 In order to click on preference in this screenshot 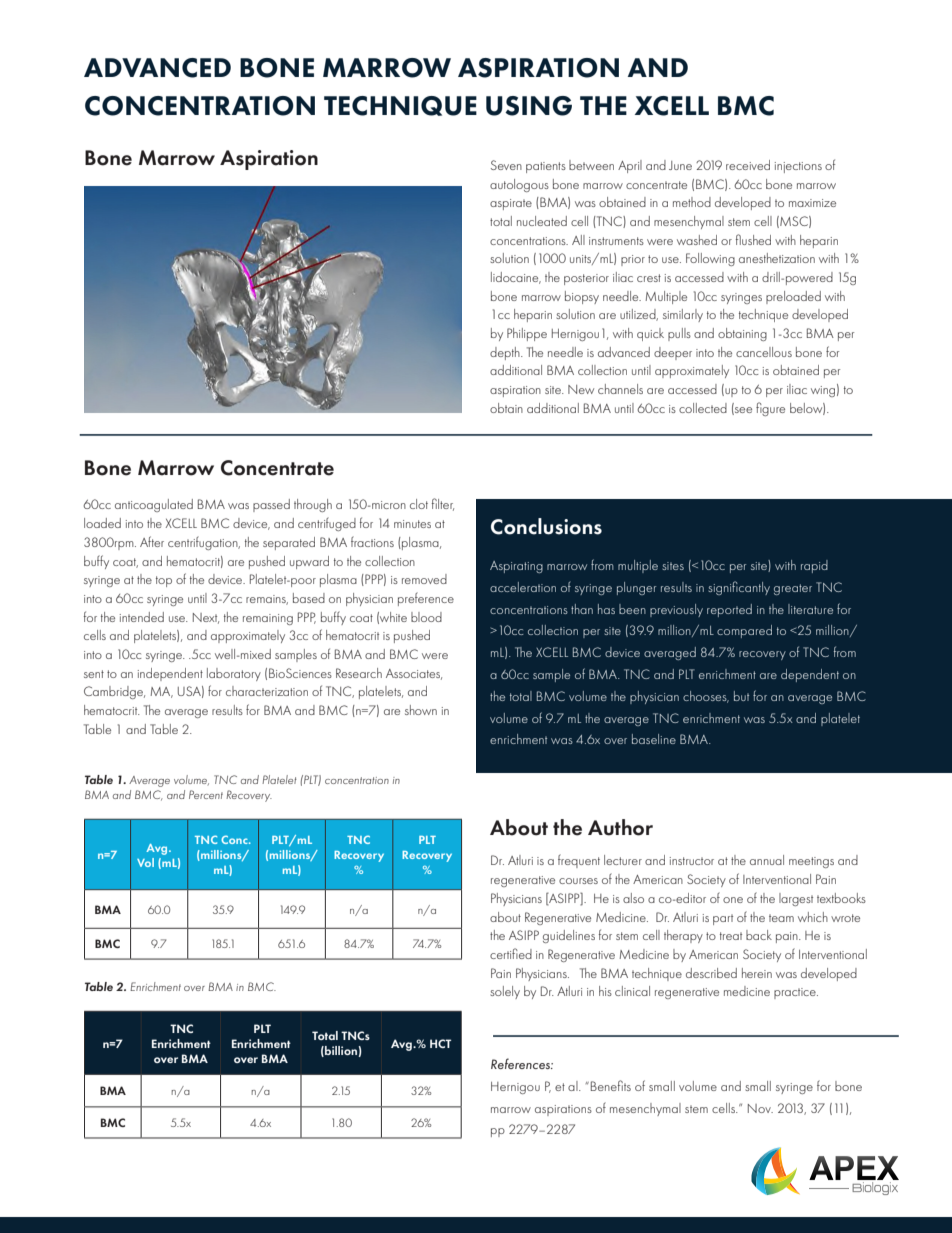, I will do `click(426, 599)`.
